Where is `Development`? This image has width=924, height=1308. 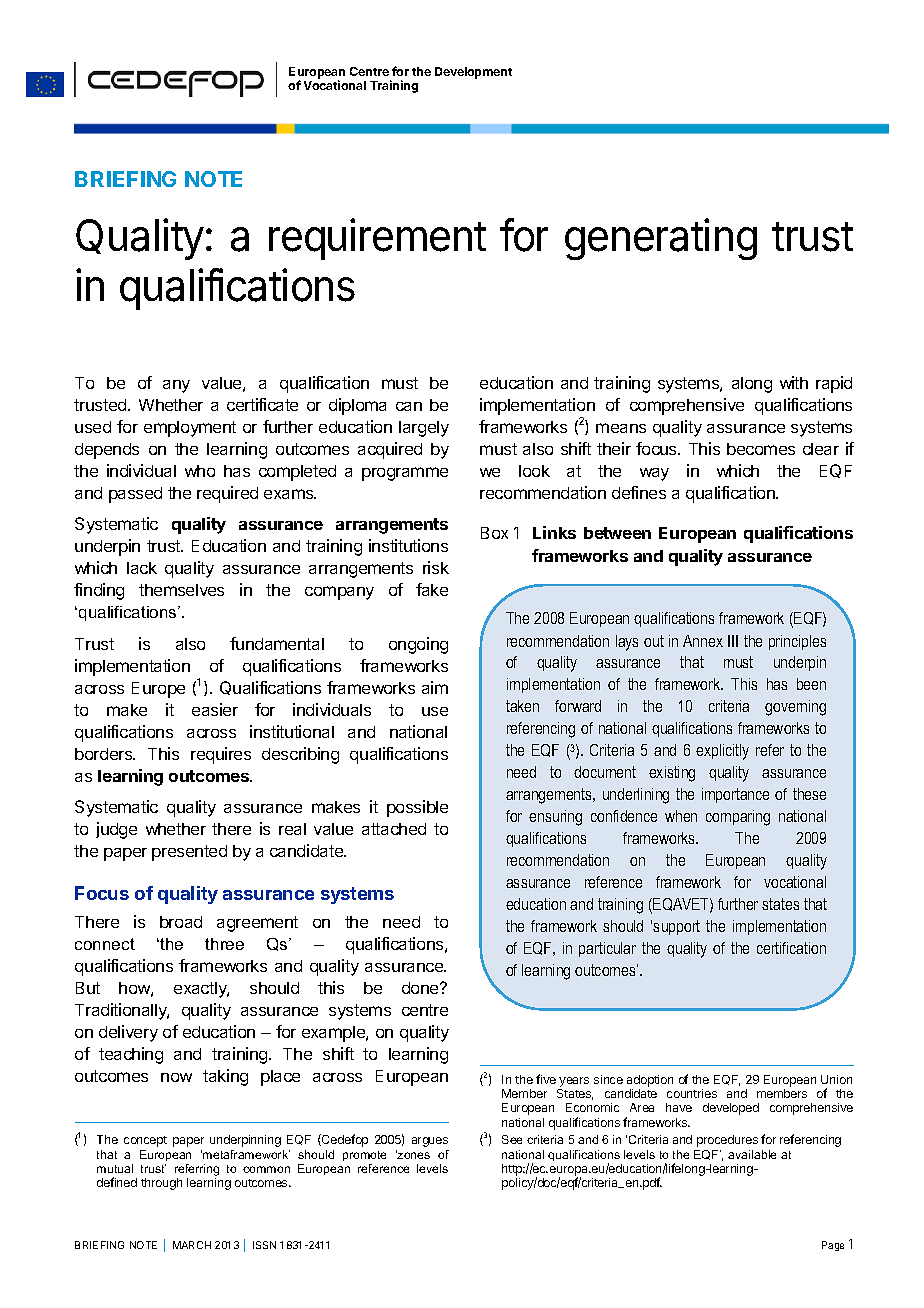
Development is located at coordinates (473, 73).
